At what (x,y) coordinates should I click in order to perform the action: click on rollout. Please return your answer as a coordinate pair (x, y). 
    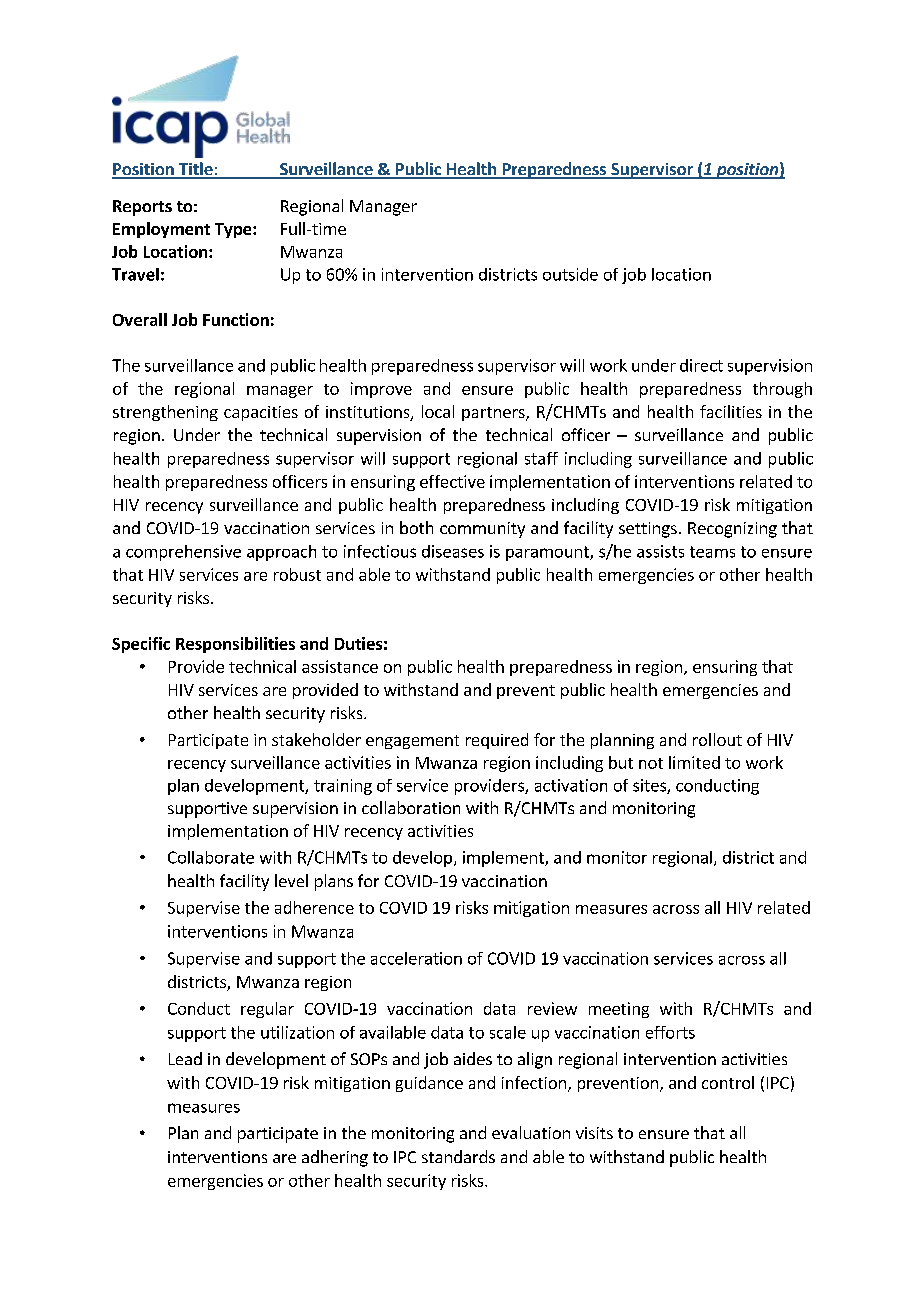
    Looking at the image, I should click on (717, 739).
